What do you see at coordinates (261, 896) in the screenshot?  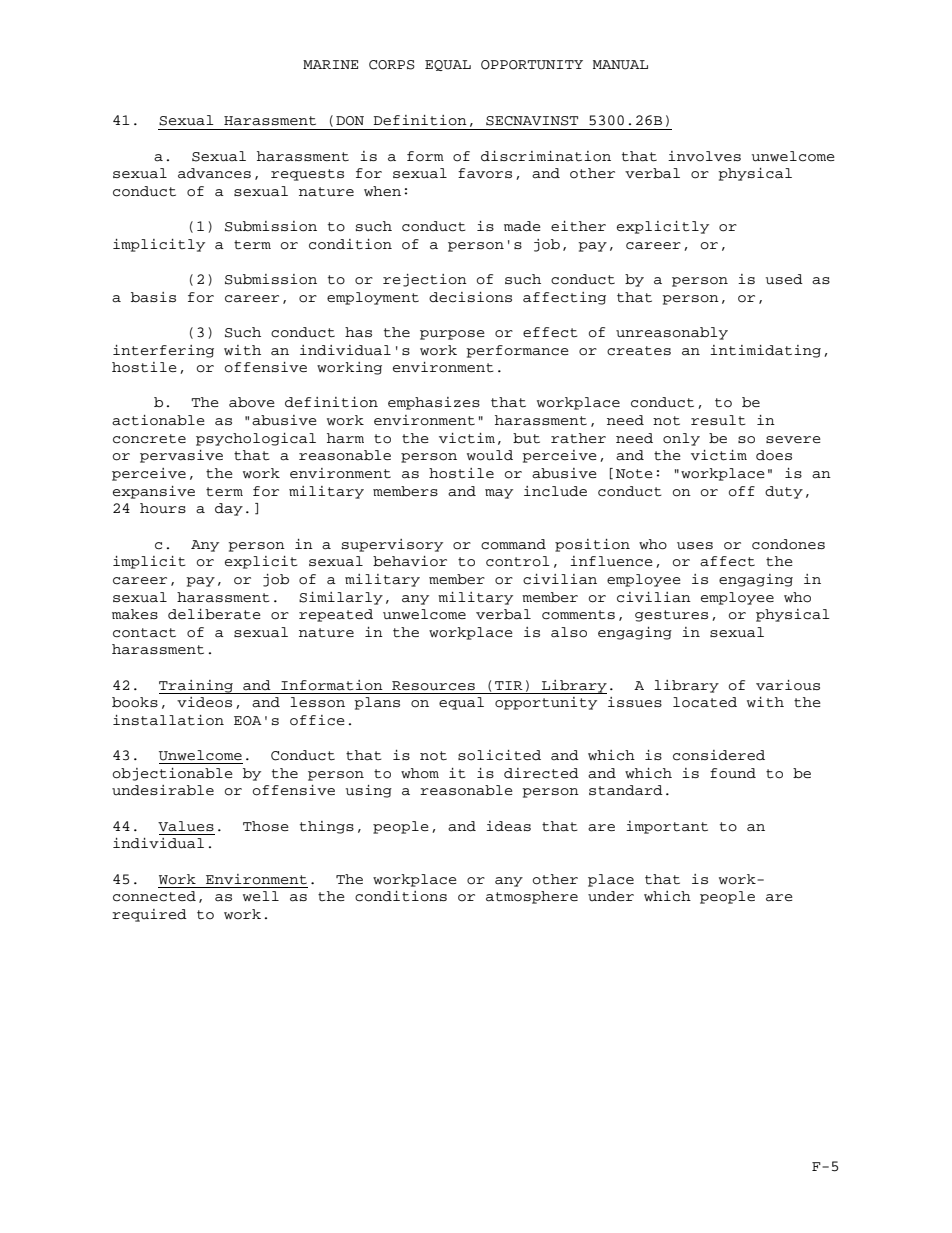 I see `well` at bounding box center [261, 896].
